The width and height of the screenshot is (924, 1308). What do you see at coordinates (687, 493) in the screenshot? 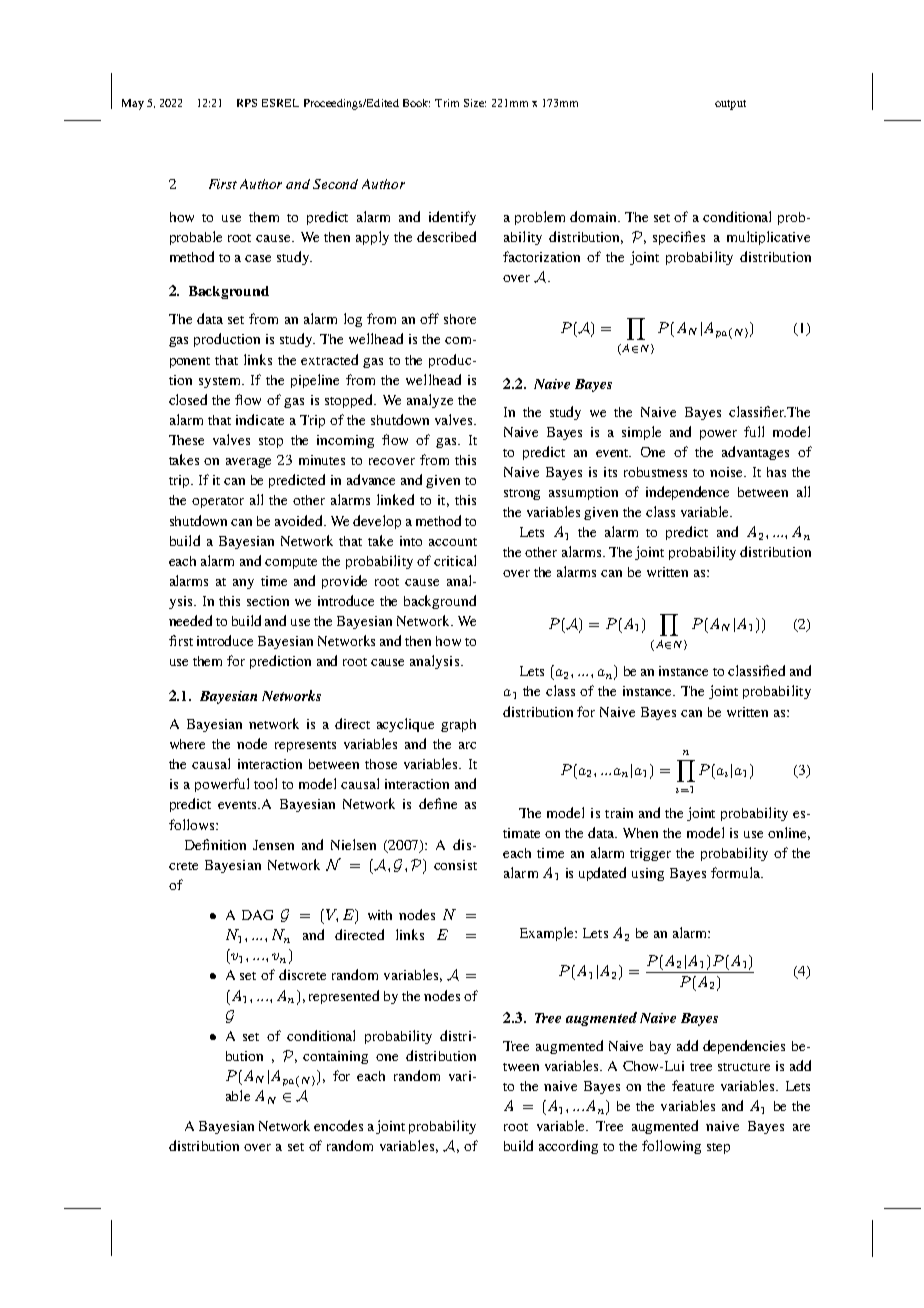
I see `independence` at bounding box center [687, 493].
